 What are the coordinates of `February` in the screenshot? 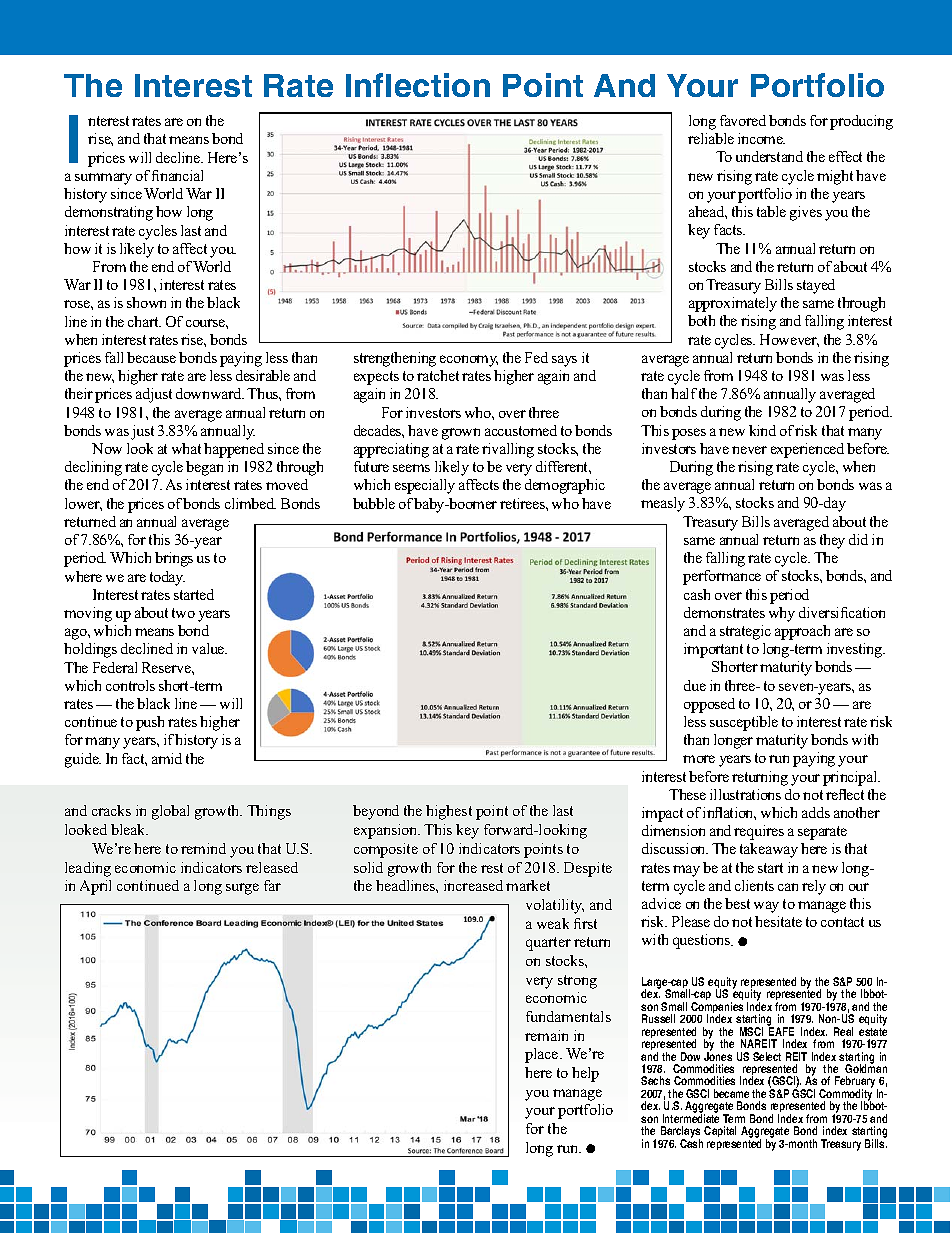 It's located at (856, 1083).
